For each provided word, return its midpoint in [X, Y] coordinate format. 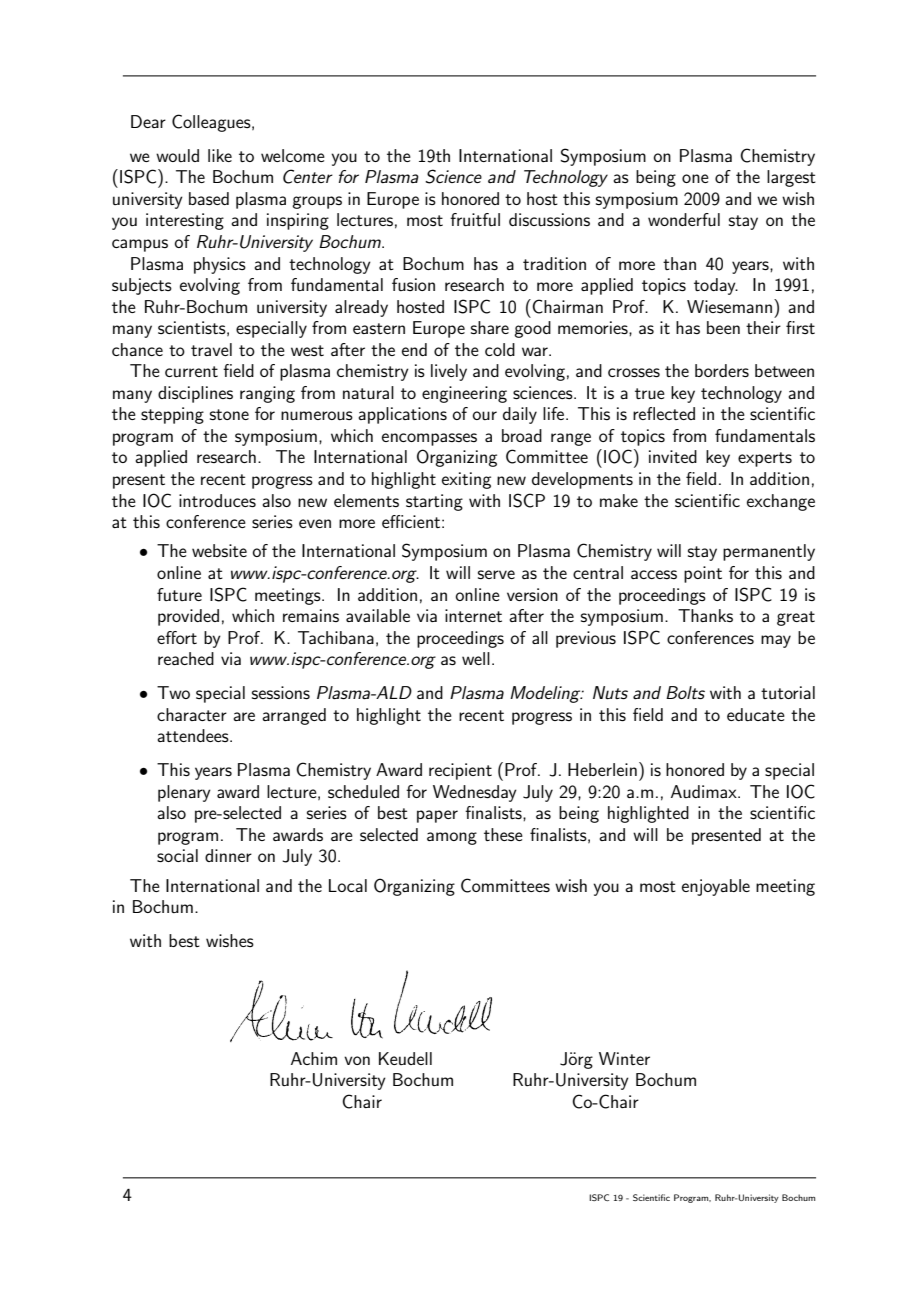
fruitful [475, 219]
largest [791, 178]
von [357, 1060]
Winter [624, 1058]
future [179, 594]
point [703, 574]
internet [473, 615]
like [220, 155]
